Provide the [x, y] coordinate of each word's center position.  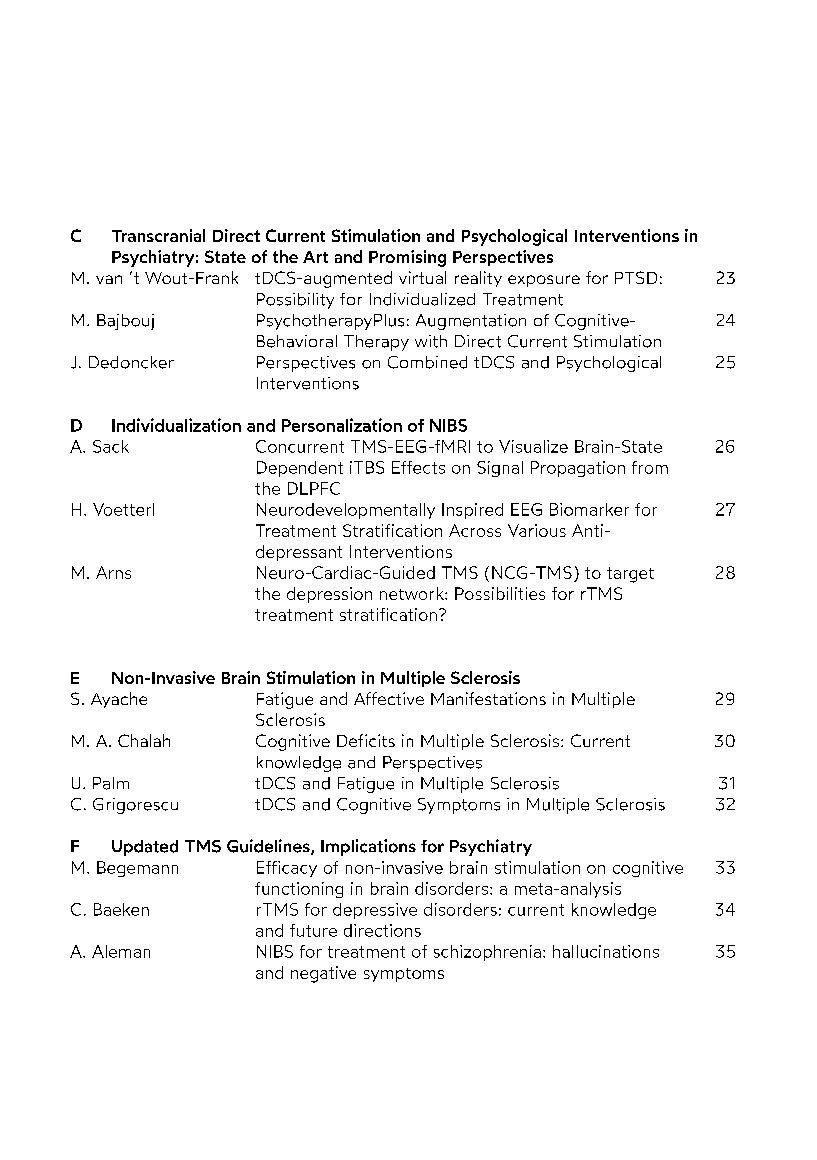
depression [329, 595]
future [313, 930]
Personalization [342, 425]
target [630, 575]
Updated [145, 848]
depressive [375, 911]
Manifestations [488, 698]
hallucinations [606, 951]
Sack [111, 446]
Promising [407, 258]
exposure [544, 281]
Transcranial [158, 235]
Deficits [366, 740]
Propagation [578, 469]
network [413, 593]
